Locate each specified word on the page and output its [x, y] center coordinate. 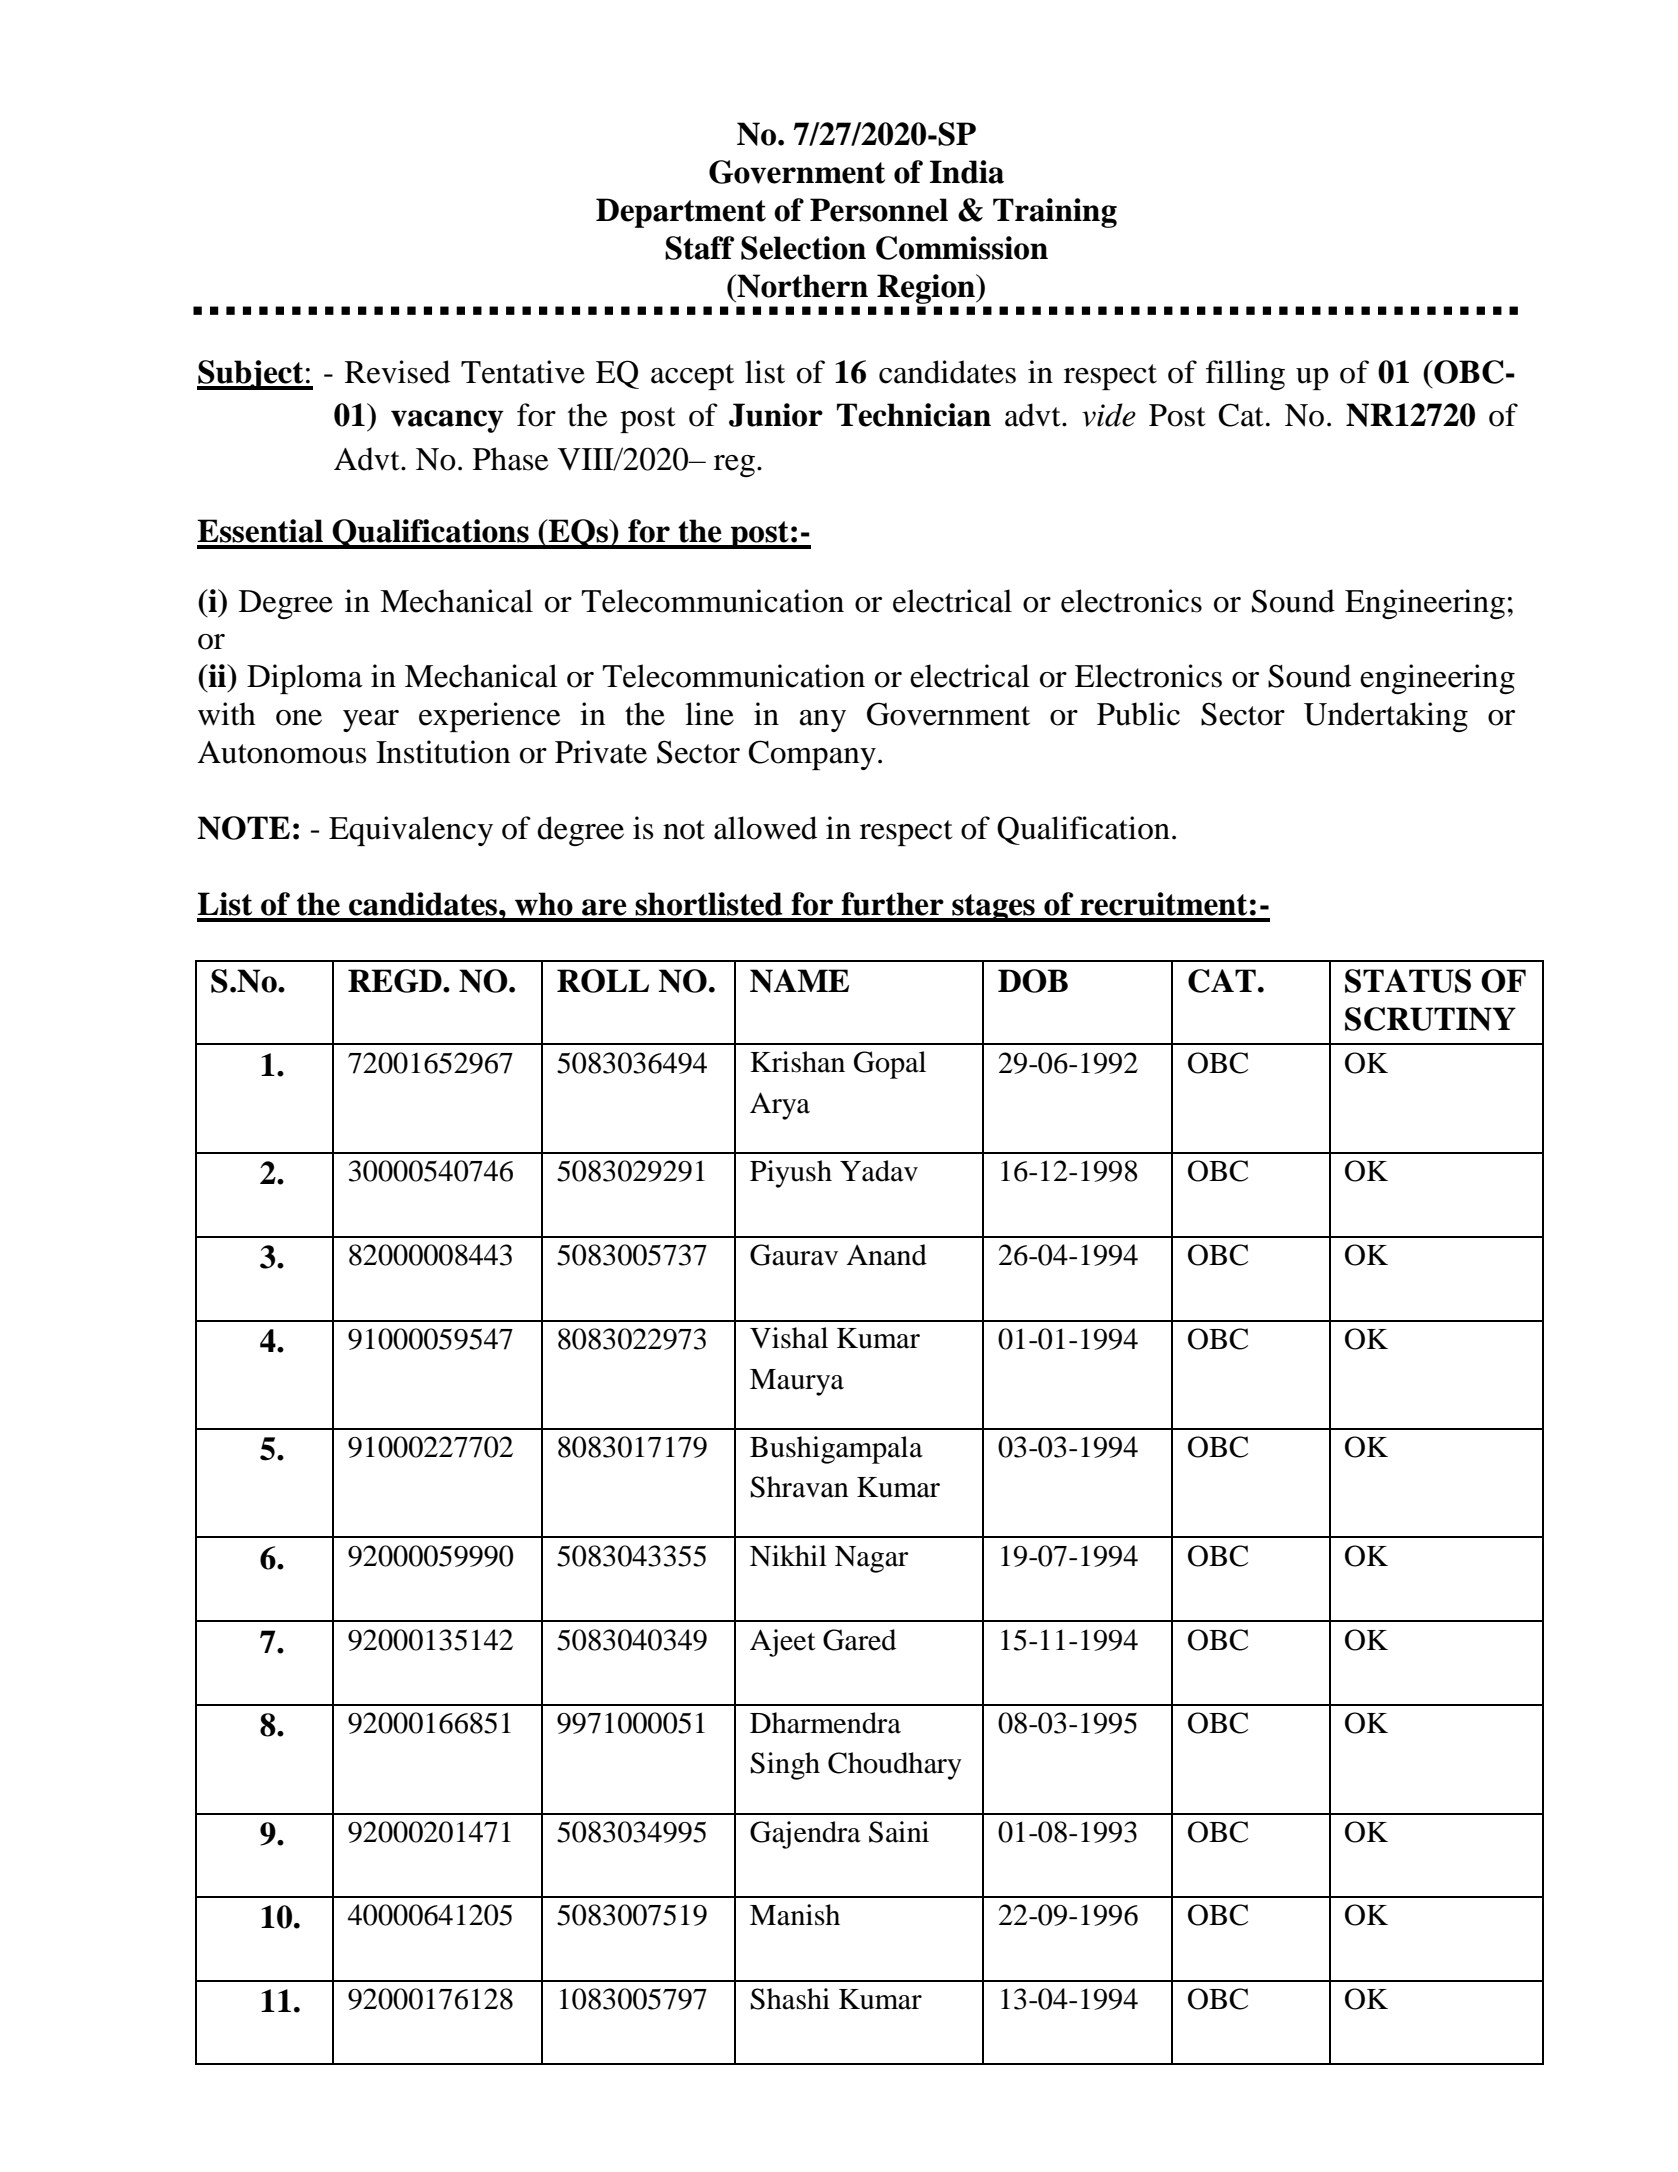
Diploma [305, 679]
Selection [803, 248]
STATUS [1408, 981]
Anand [886, 1255]
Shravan [800, 1487]
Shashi [790, 1999]
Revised [397, 372]
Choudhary [895, 1766]
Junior [776, 415]
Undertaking [1386, 717]
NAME [799, 981]
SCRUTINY [1430, 1019]
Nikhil [788, 1555]
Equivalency [411, 831]
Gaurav [794, 1255]
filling [1245, 375]
